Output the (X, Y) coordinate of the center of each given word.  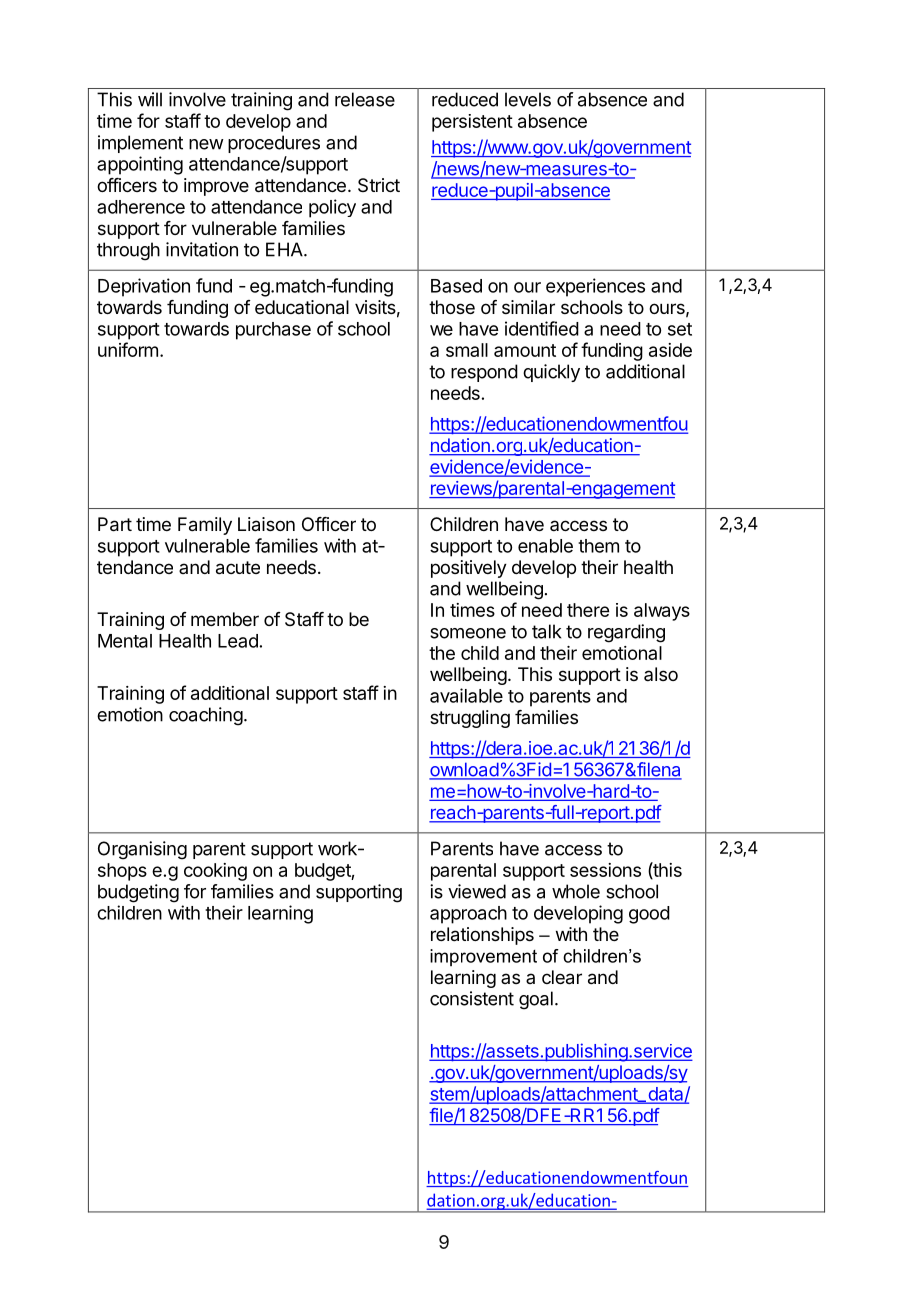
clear (562, 977)
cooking (215, 872)
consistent (472, 998)
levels (528, 99)
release (365, 99)
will (150, 99)
